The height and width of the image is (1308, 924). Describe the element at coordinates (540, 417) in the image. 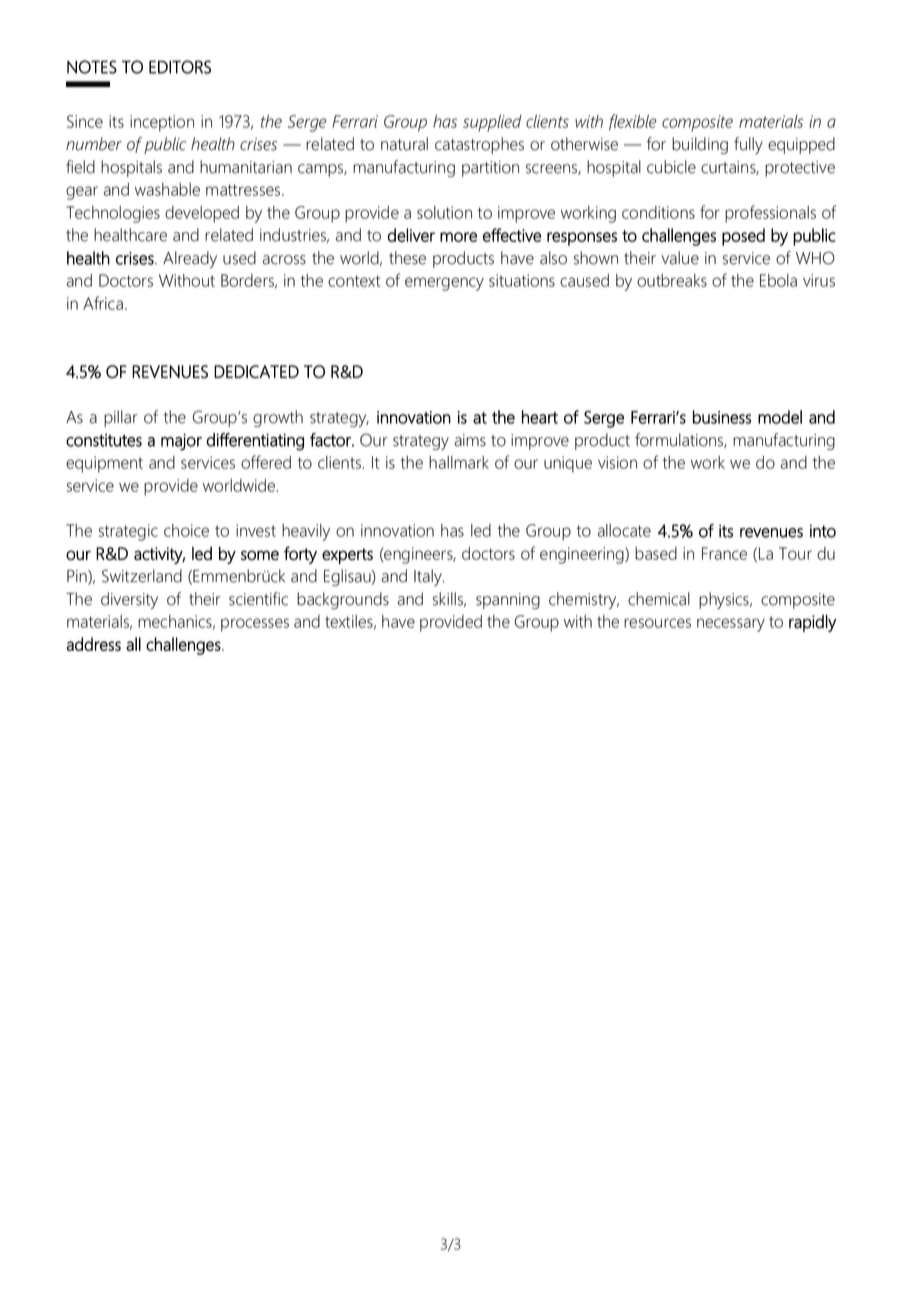

I see `heart` at that location.
